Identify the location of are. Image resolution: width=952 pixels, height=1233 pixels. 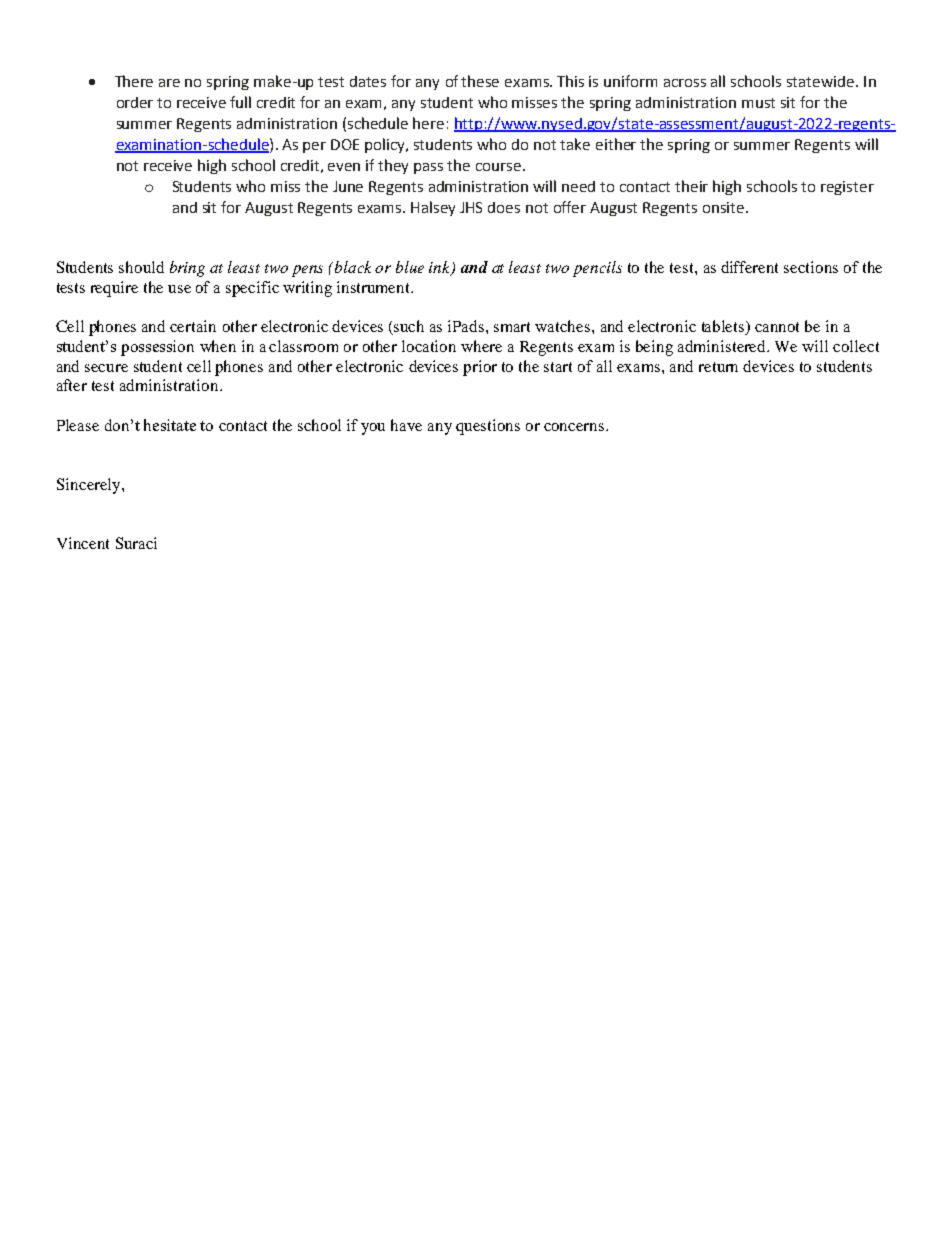
(169, 83).
